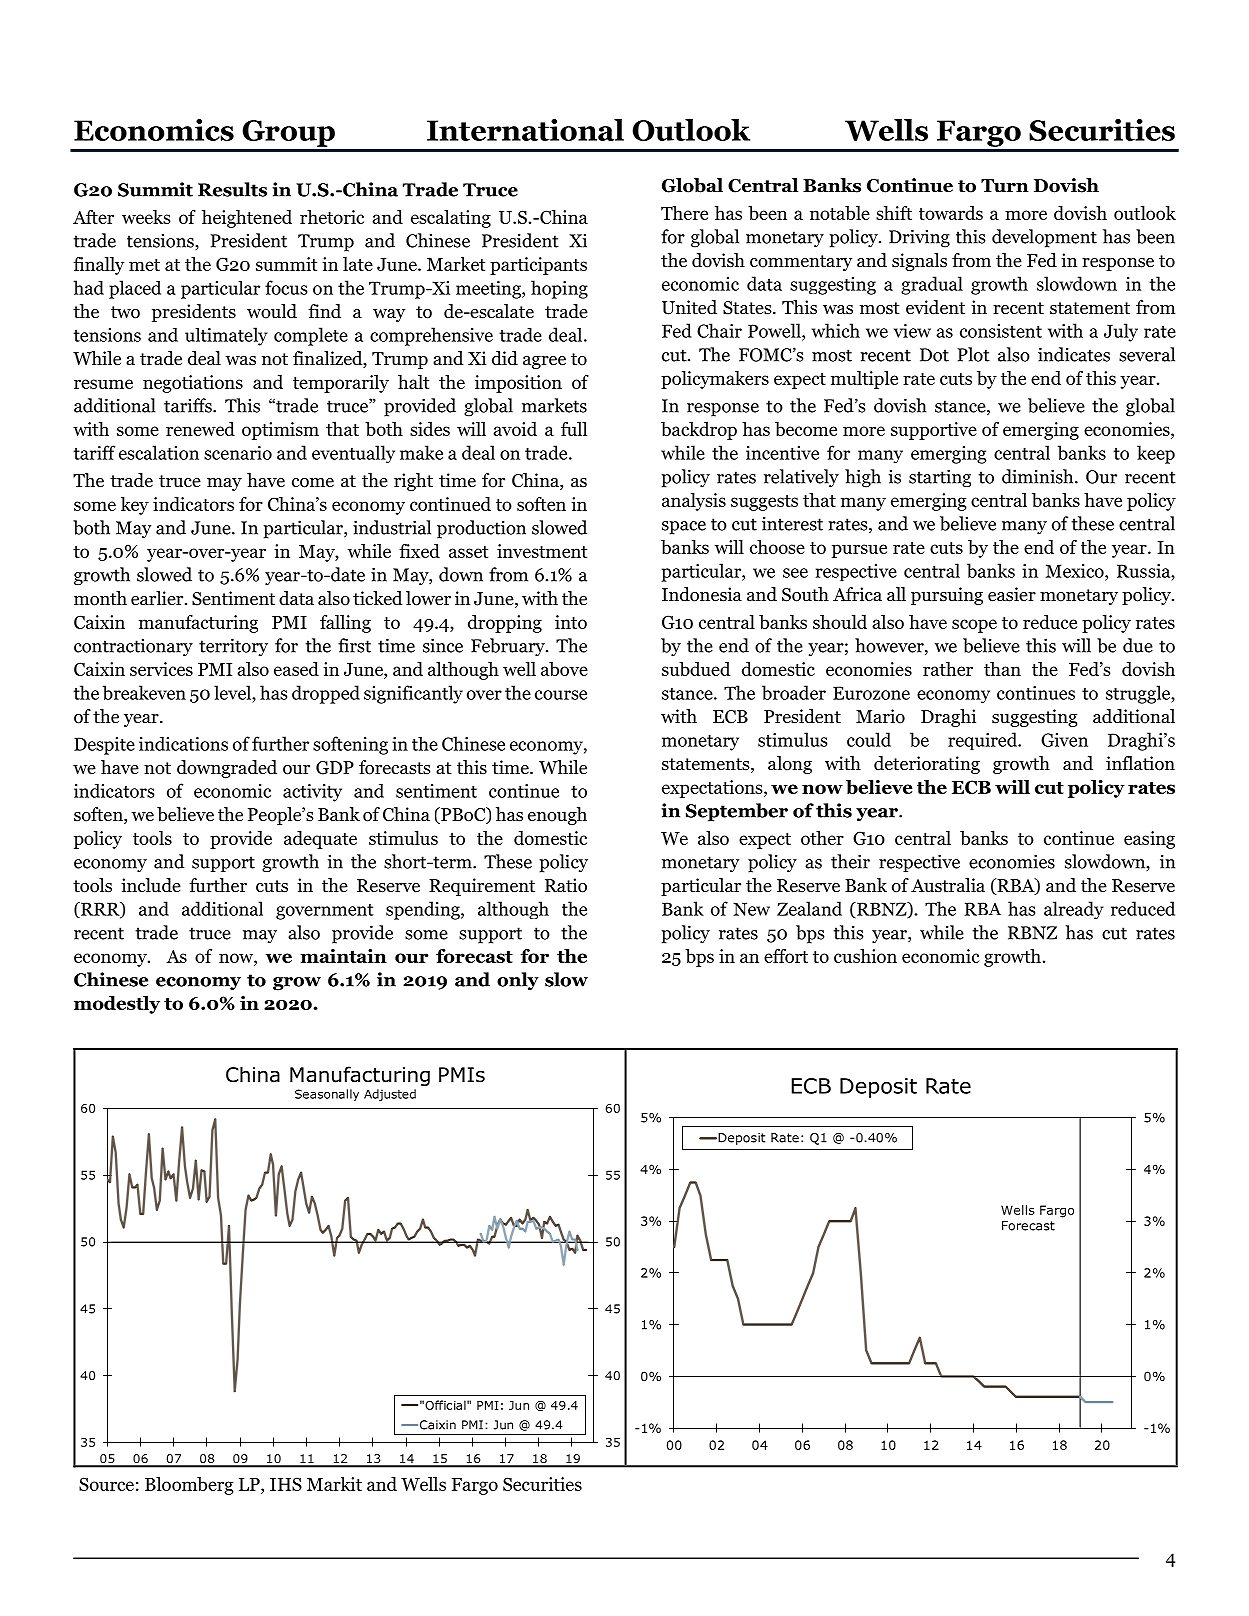 The height and width of the document is (1616, 1249). What do you see at coordinates (327, 1095) in the document?
I see `Seasonally` at bounding box center [327, 1095].
